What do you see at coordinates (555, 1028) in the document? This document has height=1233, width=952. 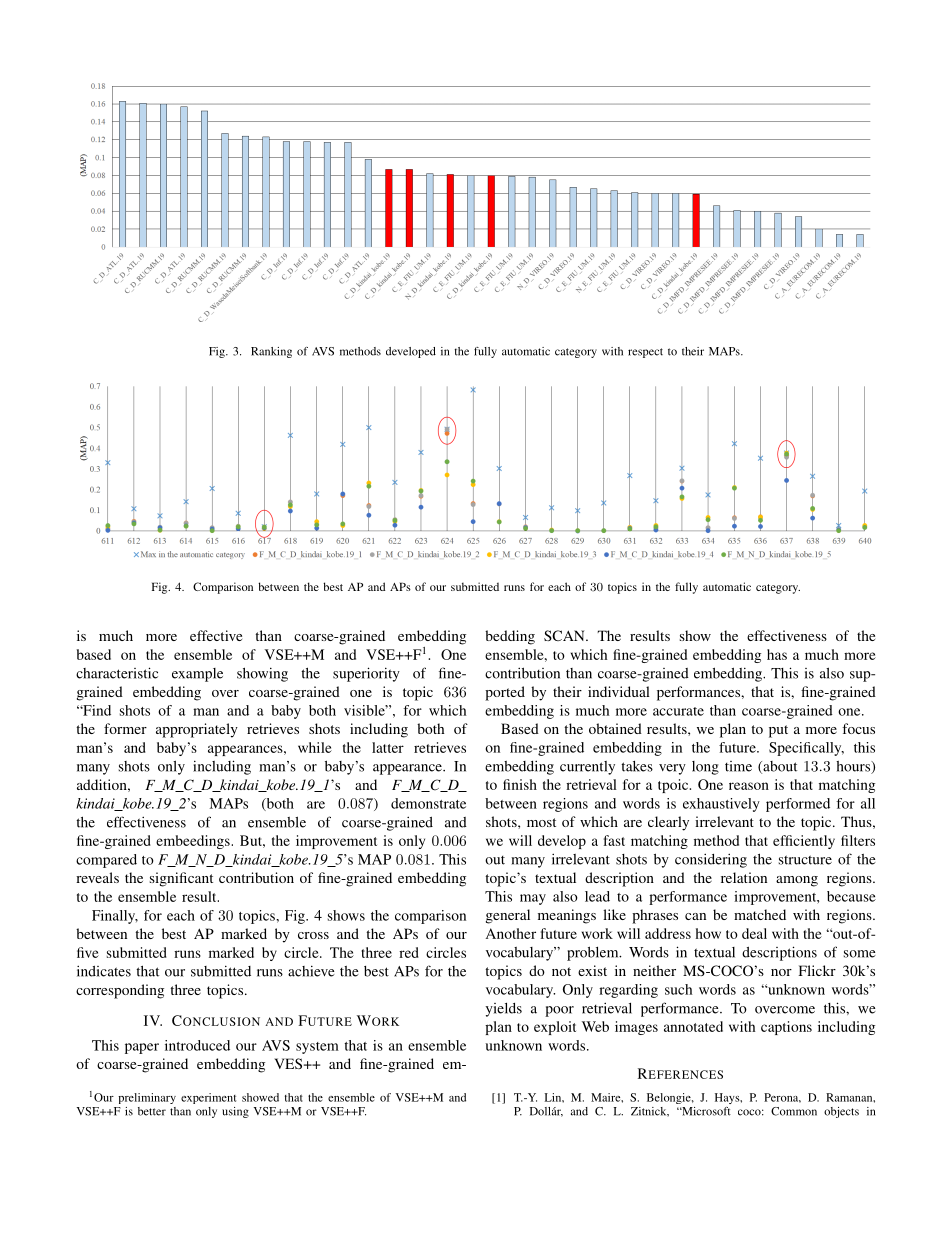 I see `exploit` at bounding box center [555, 1028].
